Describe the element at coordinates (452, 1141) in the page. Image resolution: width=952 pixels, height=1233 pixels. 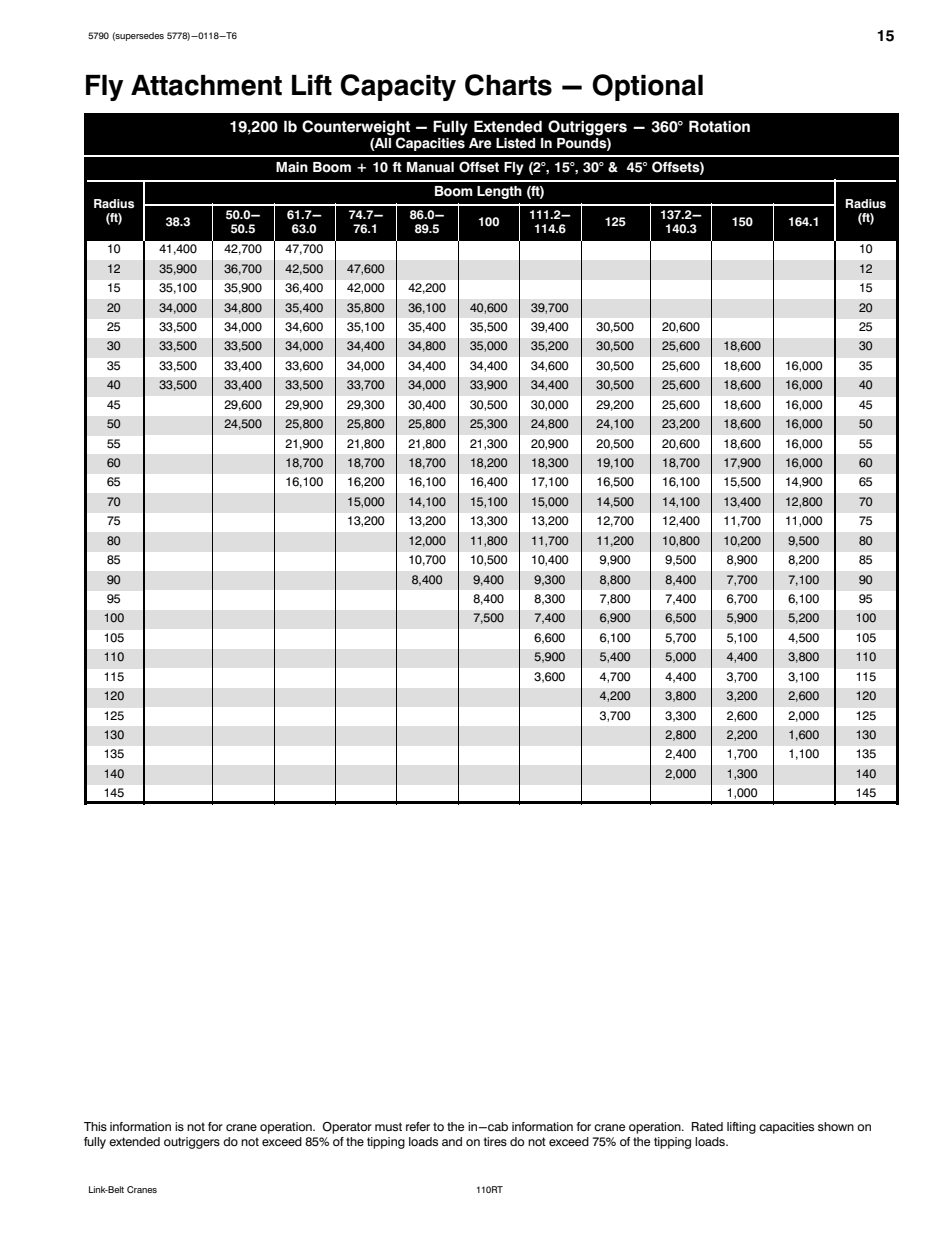
I see `and` at that location.
